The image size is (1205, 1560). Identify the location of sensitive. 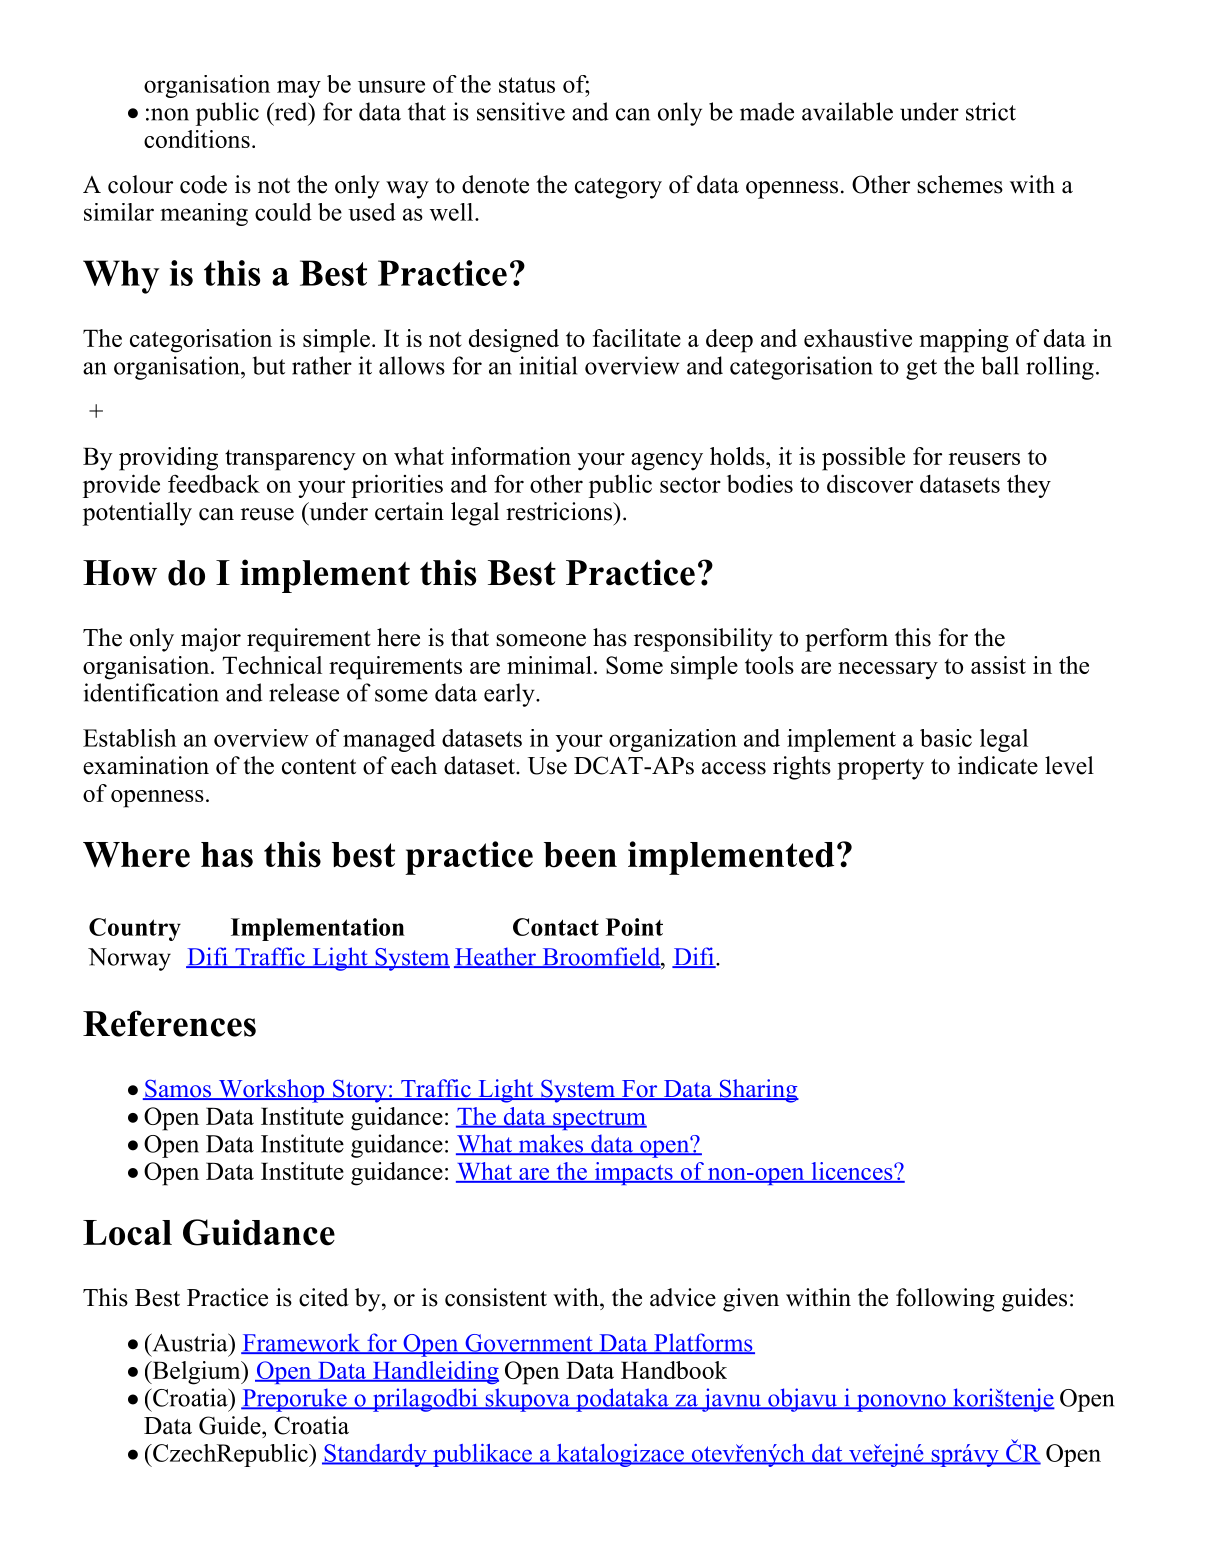
(521, 111).
